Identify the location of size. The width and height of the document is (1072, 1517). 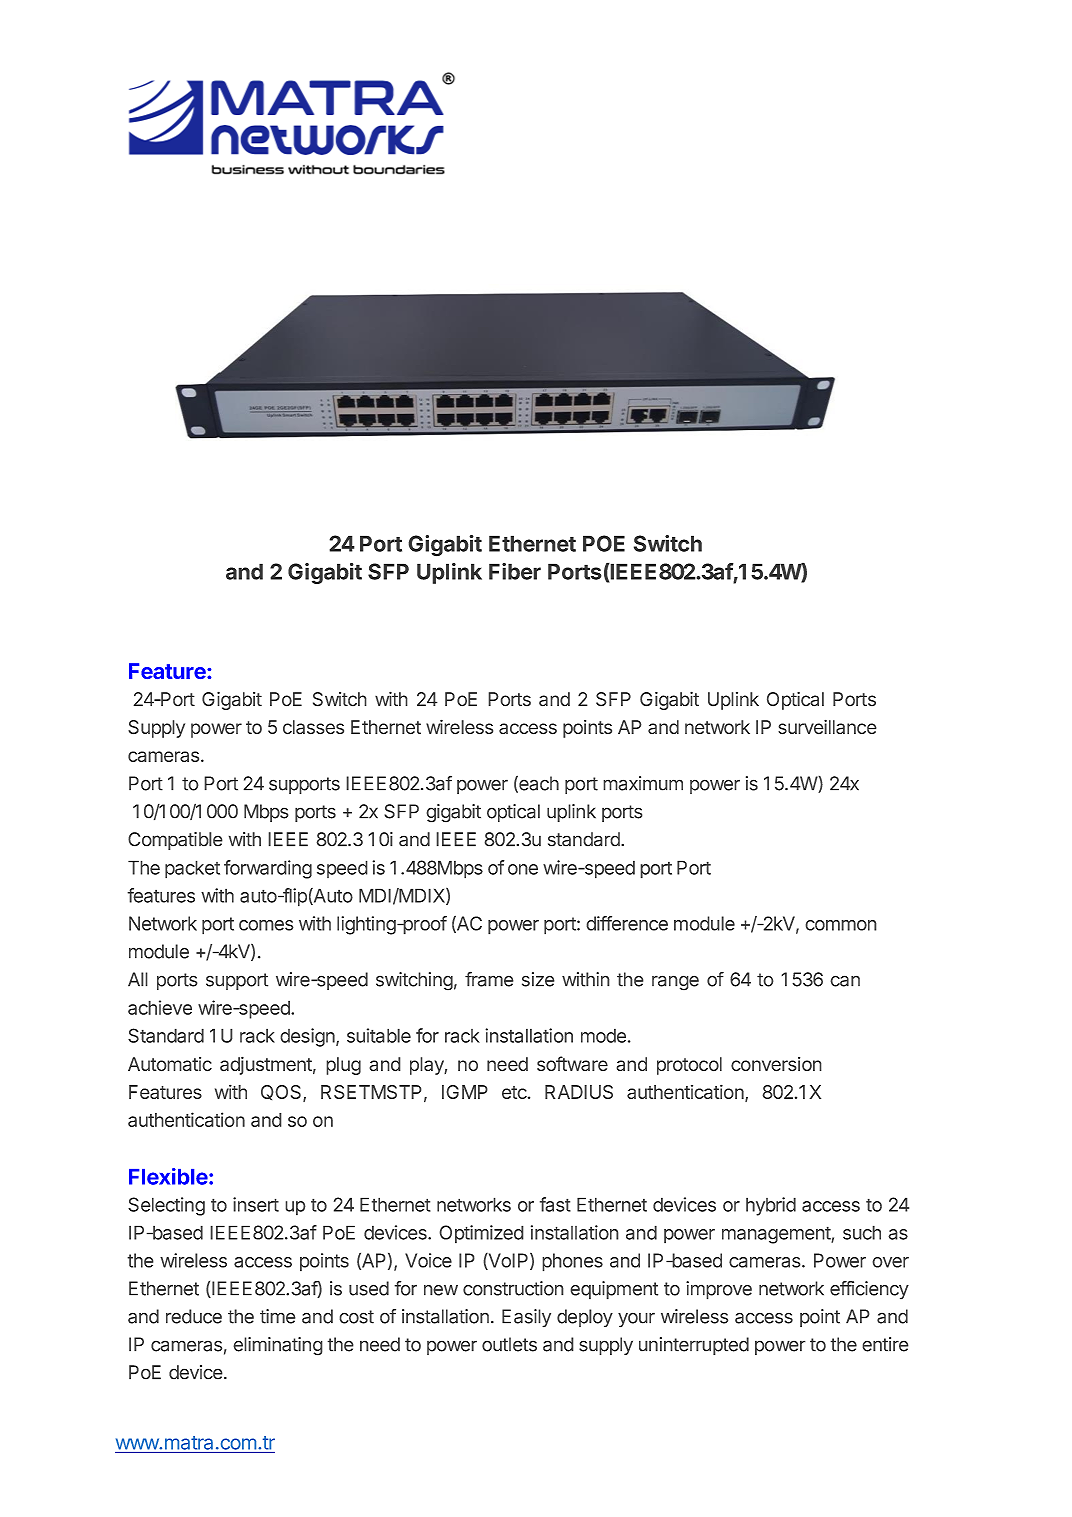
(538, 979).
